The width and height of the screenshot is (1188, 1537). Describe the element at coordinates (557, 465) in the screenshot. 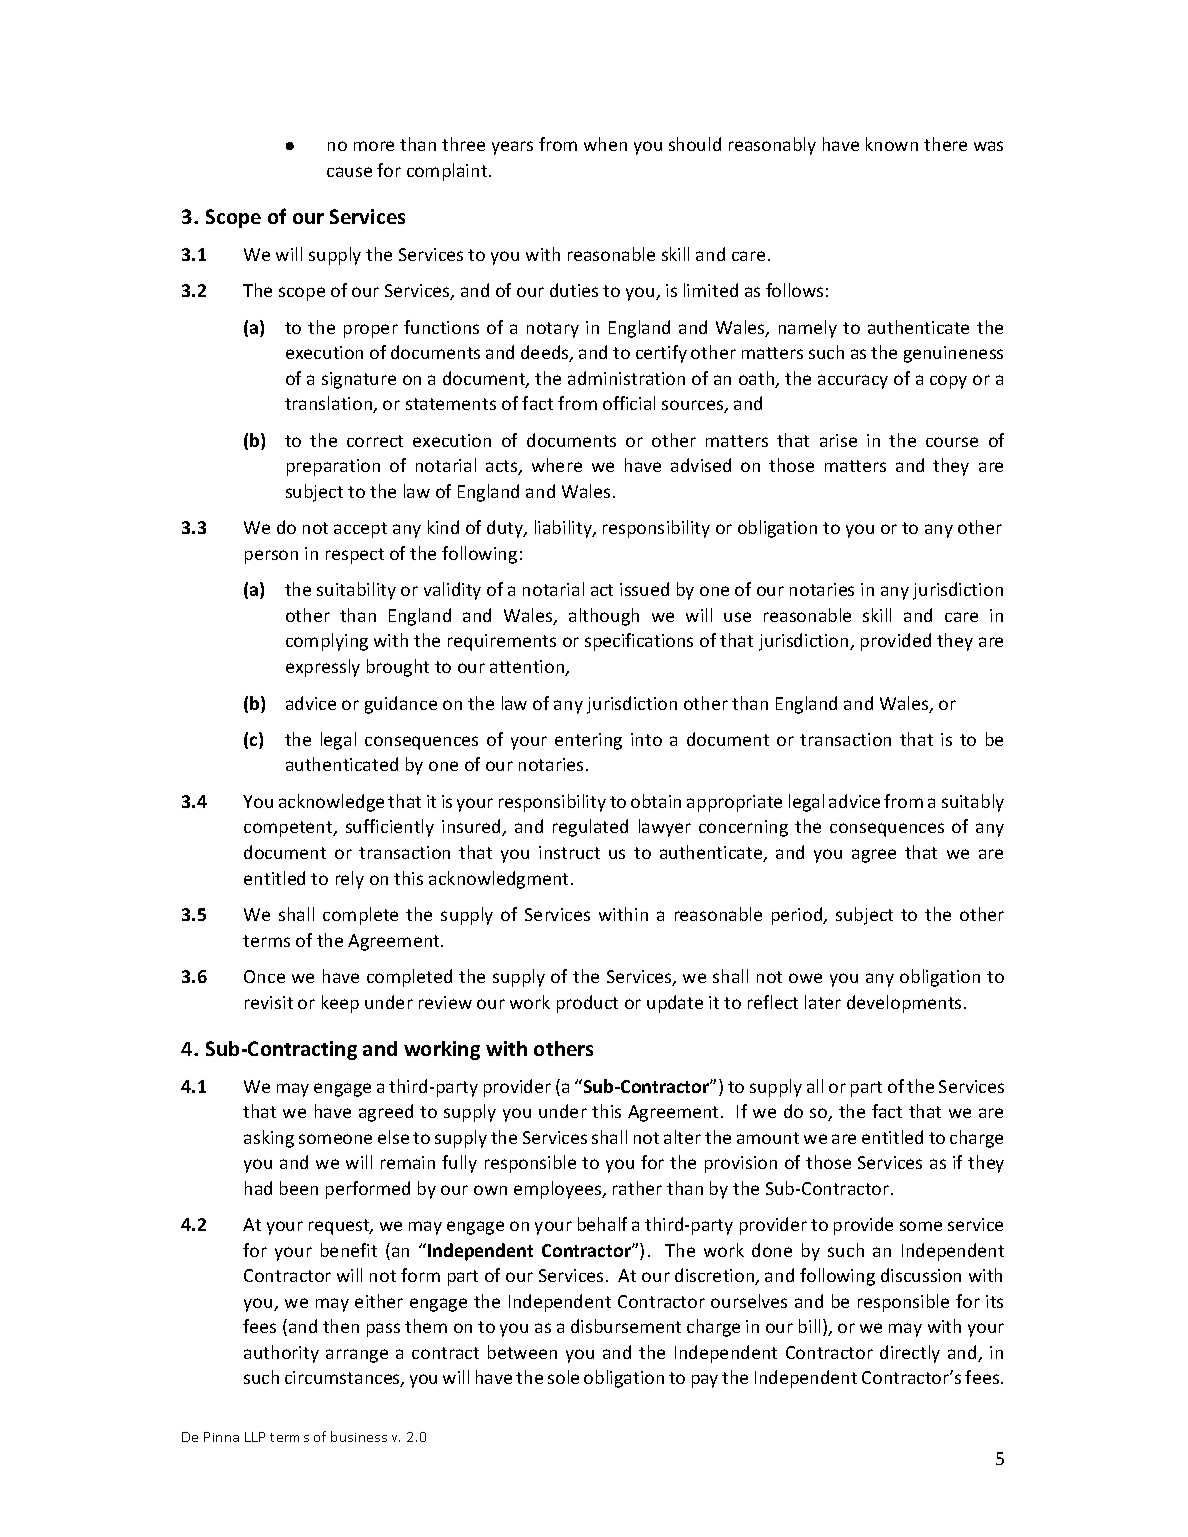

I see `where` at that location.
